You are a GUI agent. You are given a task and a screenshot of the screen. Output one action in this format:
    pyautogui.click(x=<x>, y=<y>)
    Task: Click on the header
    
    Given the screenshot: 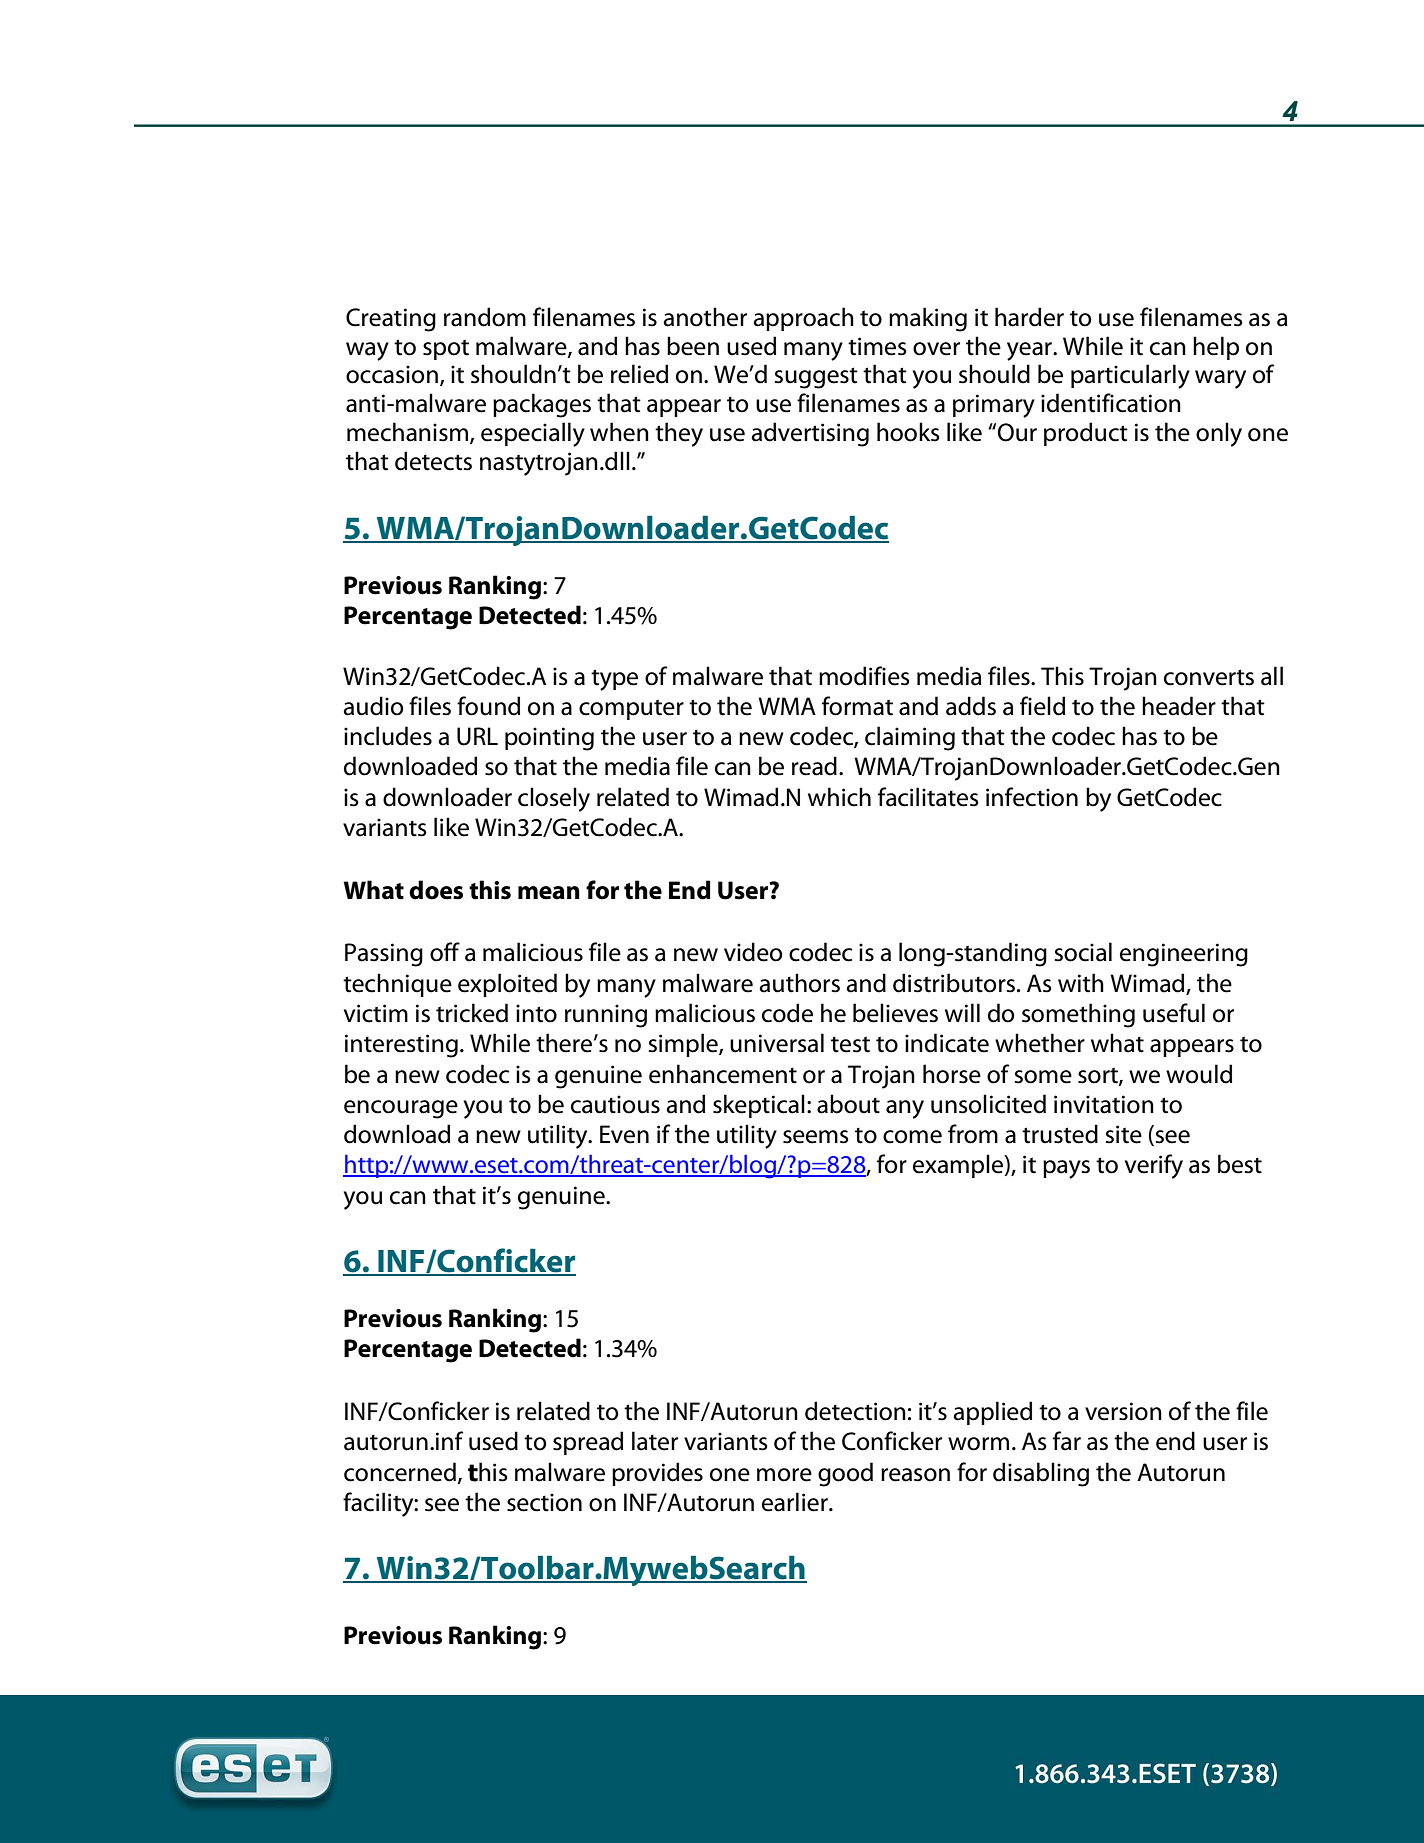 What is the action you would take?
    pyautogui.click(x=1179, y=706)
